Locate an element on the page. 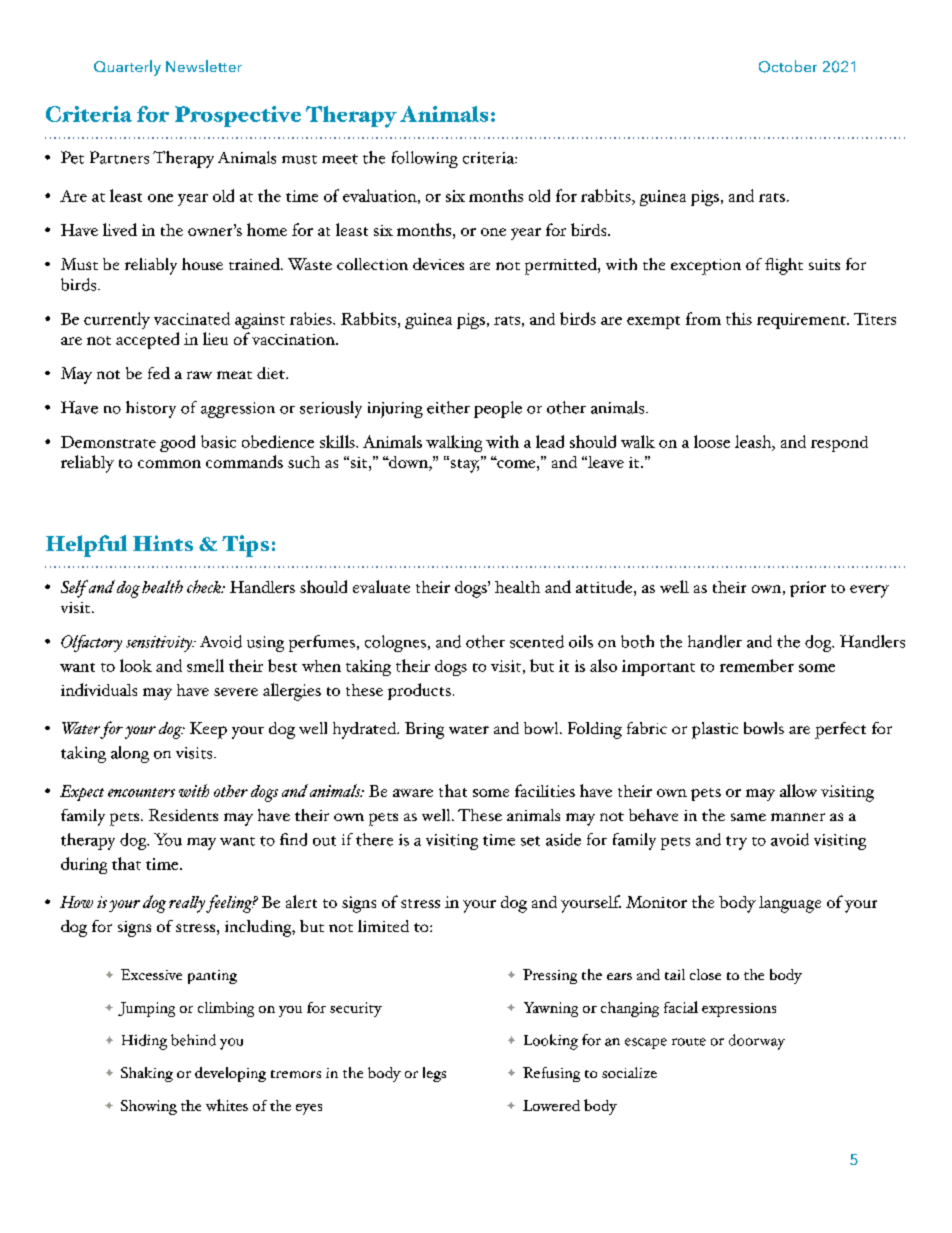 The height and width of the document is (1233, 952). remember is located at coordinates (757, 665).
